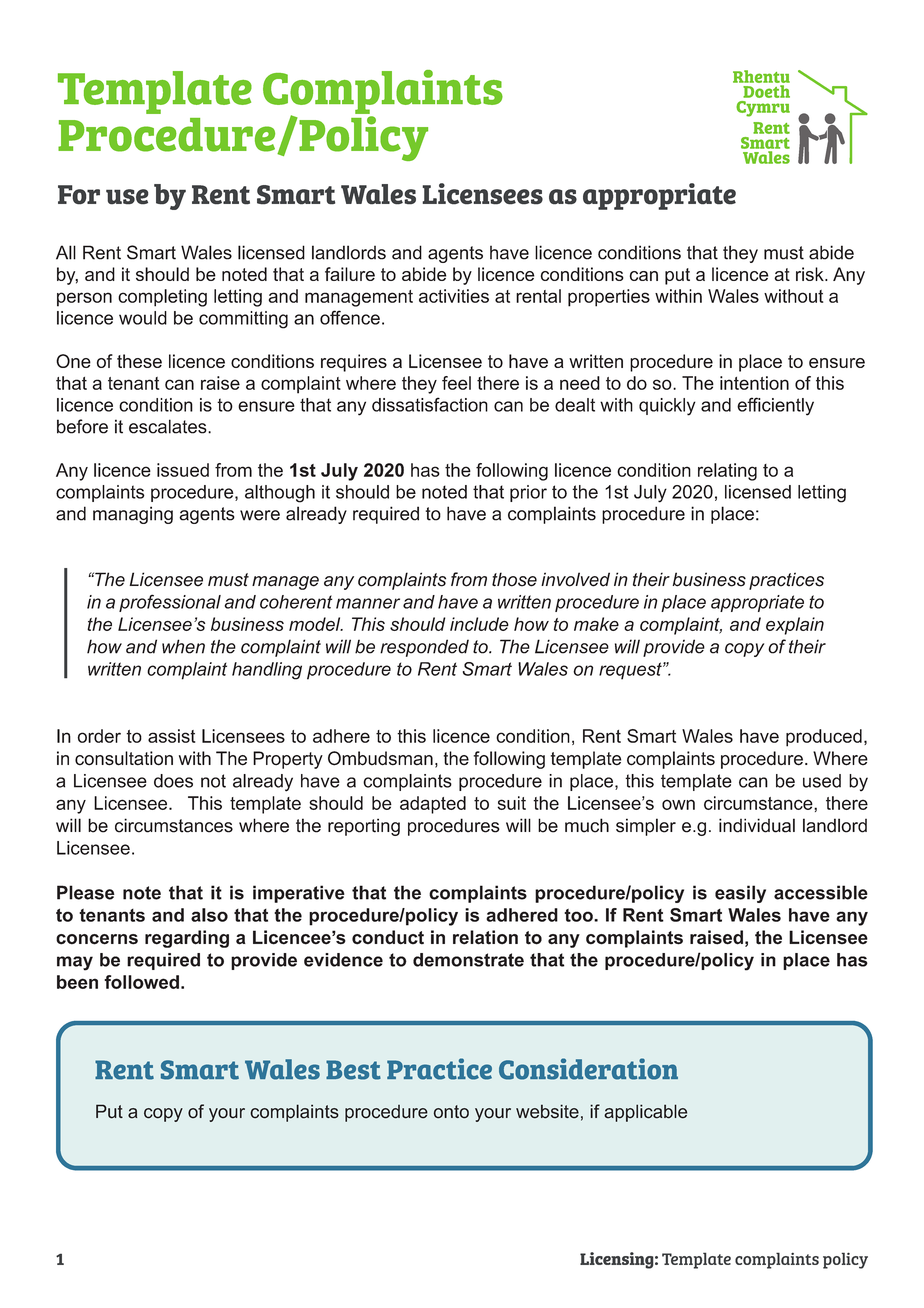 This screenshot has width=924, height=1308. Describe the element at coordinates (454, 296) in the screenshot. I see `activities` at that location.
